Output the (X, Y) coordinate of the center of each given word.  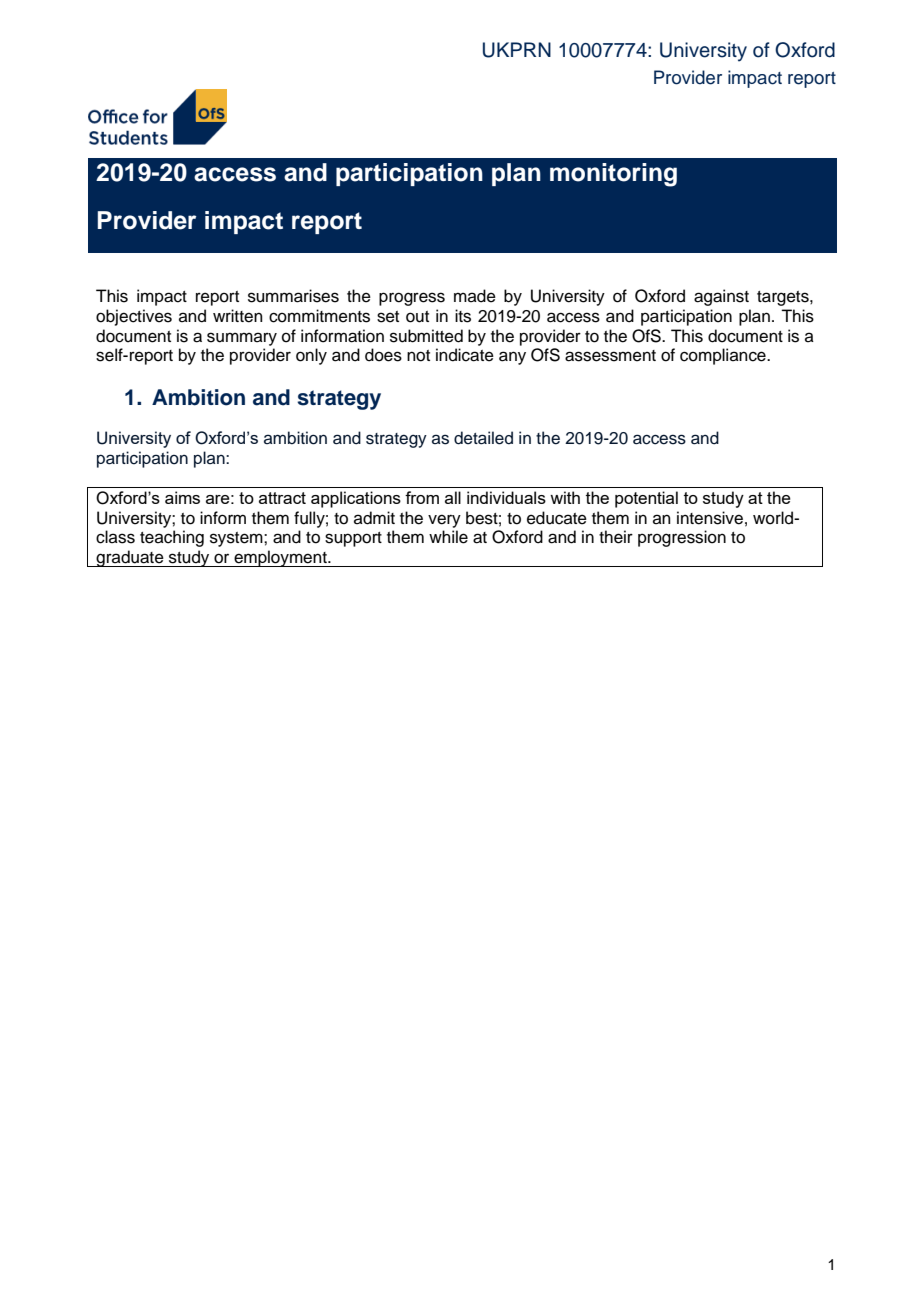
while (448, 537)
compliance (724, 356)
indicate (465, 355)
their (616, 537)
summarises (293, 296)
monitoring (613, 175)
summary (242, 339)
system (237, 539)
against (721, 297)
